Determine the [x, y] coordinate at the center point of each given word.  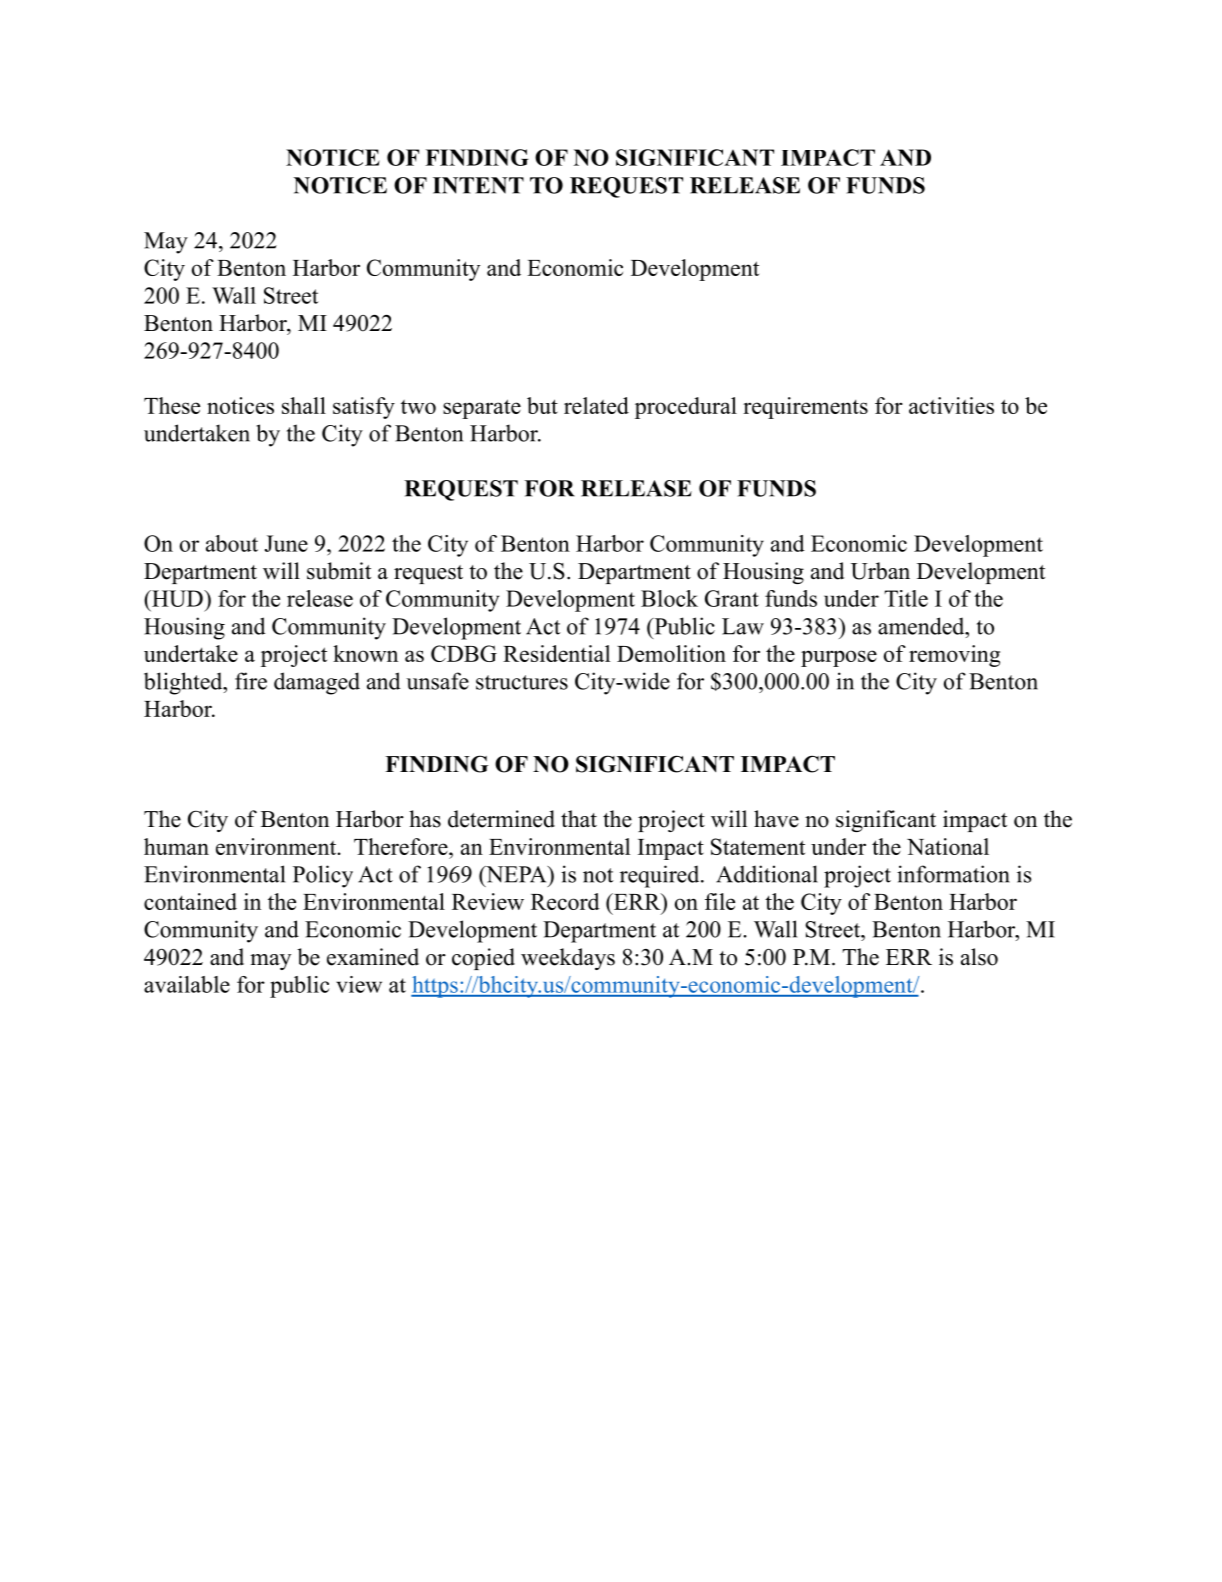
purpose [839, 658]
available [187, 984]
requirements [805, 408]
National [948, 846]
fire [251, 681]
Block [669, 598]
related [596, 405]
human [176, 846]
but [542, 405]
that [579, 818]
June [286, 543]
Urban [880, 571]
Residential [556, 653]
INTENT [478, 185]
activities [951, 405]
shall [304, 405]
